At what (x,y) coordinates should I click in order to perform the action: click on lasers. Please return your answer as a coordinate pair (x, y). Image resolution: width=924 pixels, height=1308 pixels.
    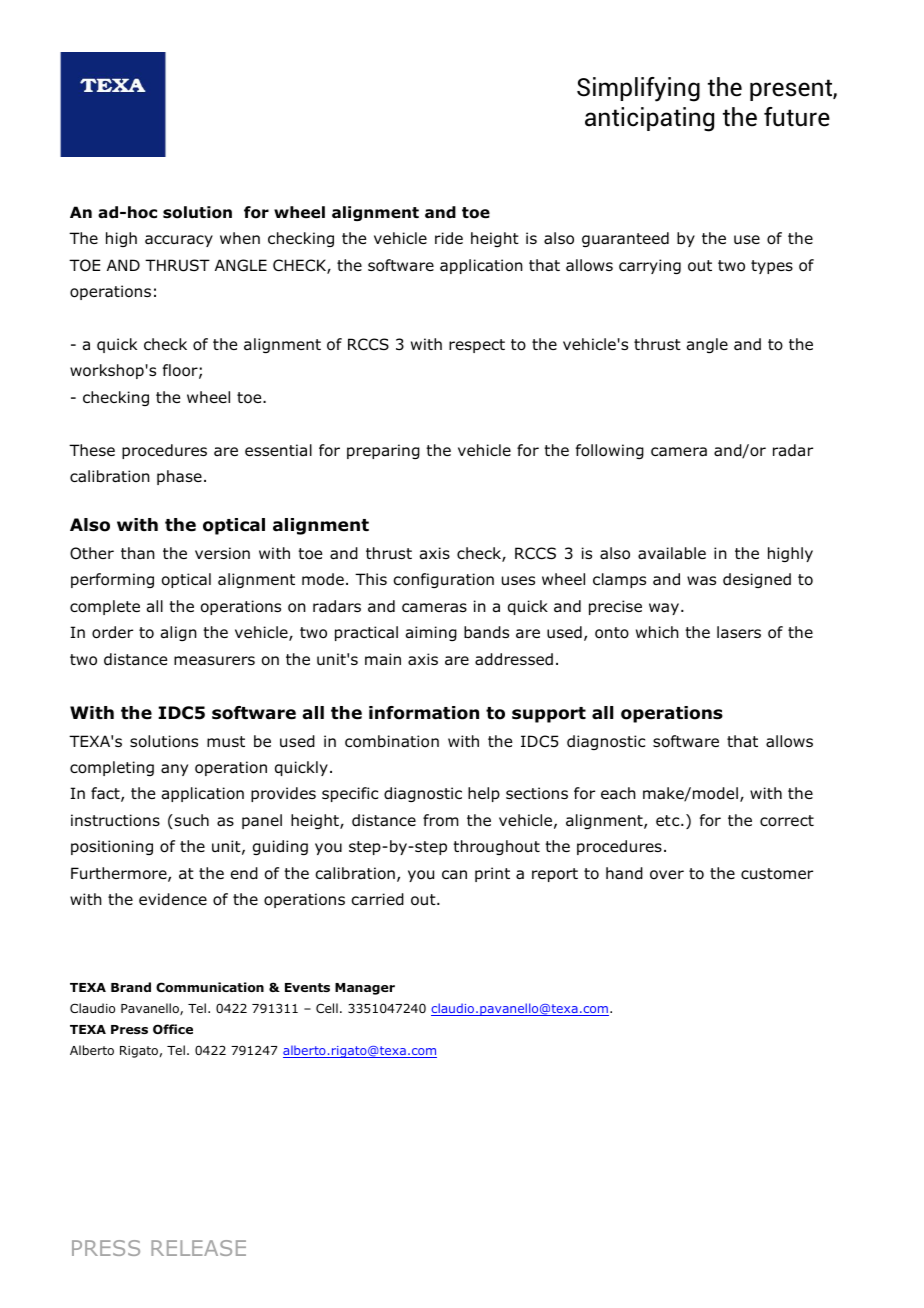
    Looking at the image, I should click on (739, 632).
